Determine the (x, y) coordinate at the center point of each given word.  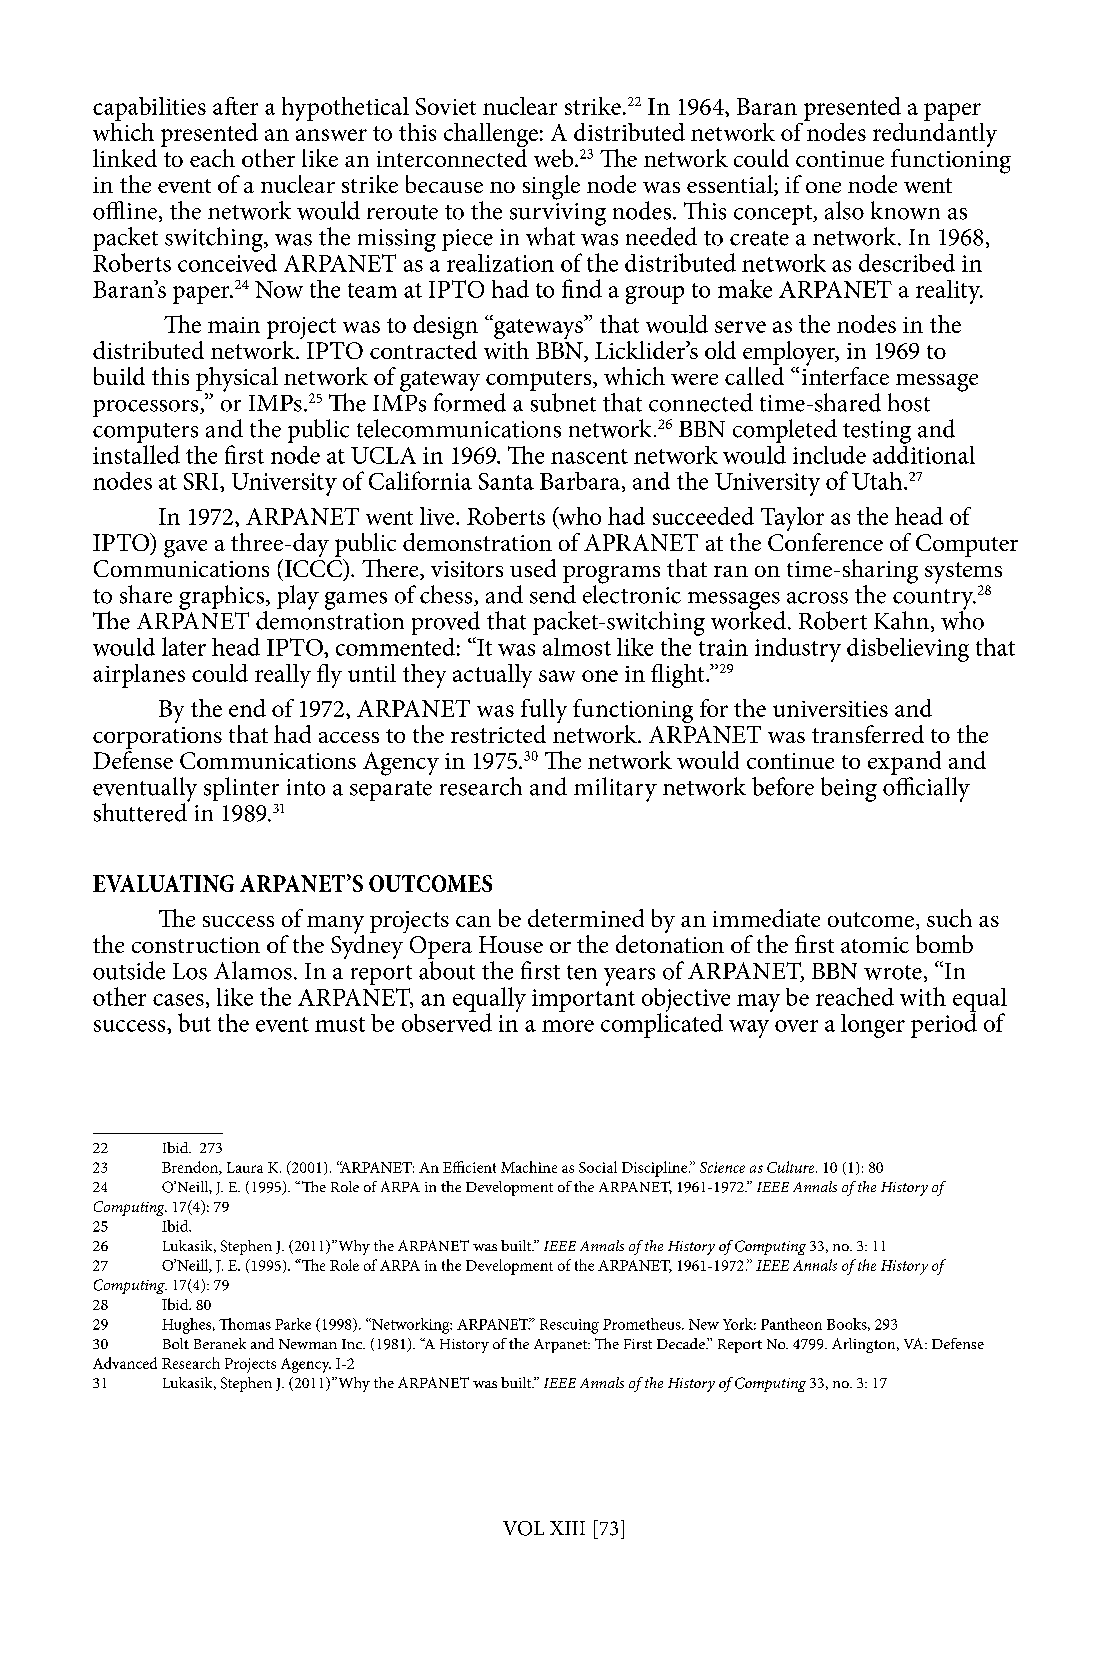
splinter (241, 789)
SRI (202, 481)
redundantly (935, 135)
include (829, 455)
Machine (529, 1167)
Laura (245, 1167)
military (615, 789)
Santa (506, 481)
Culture (792, 1167)
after (235, 106)
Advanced (125, 1363)
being (849, 789)
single (551, 187)
